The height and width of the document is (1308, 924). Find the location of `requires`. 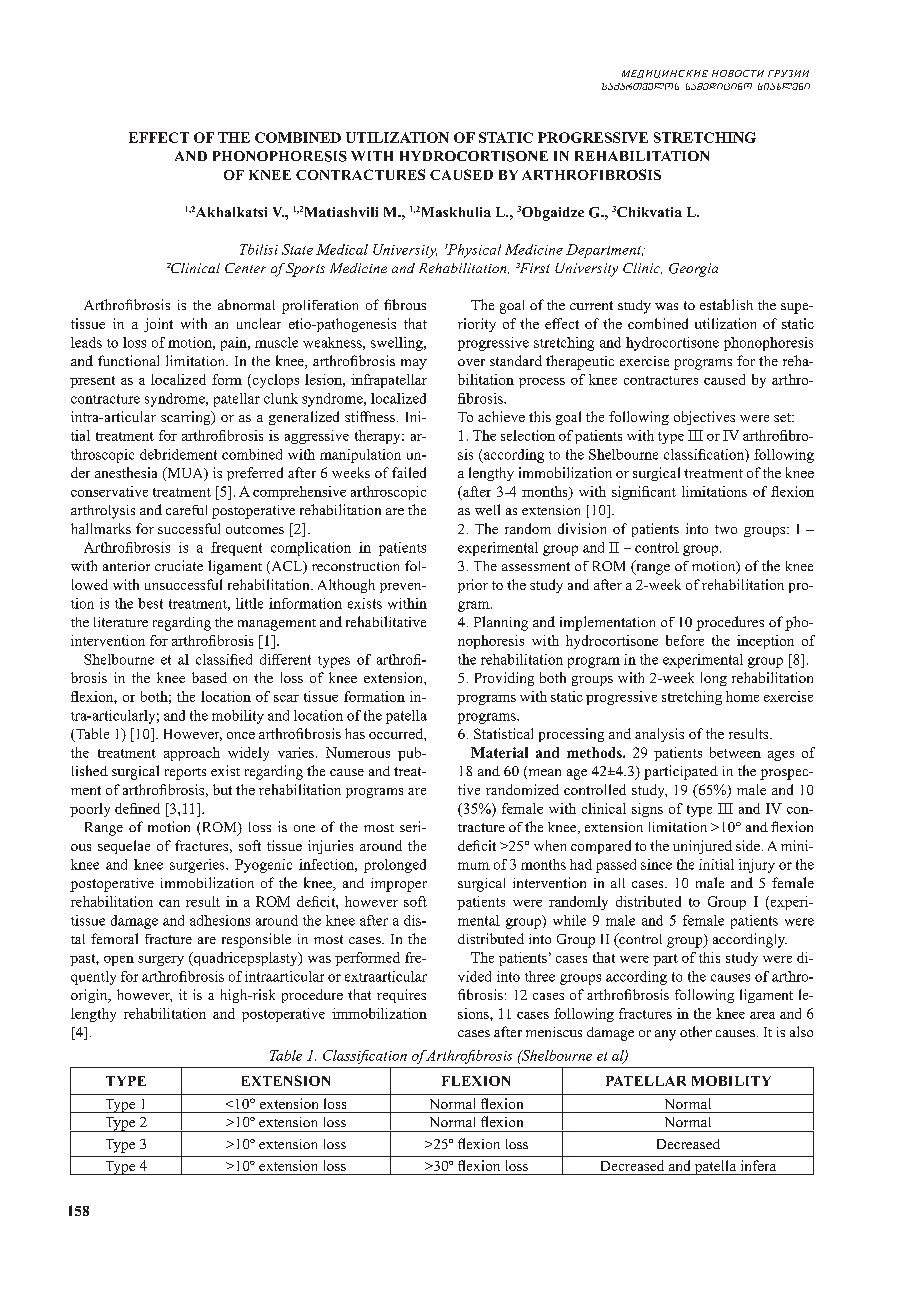

requires is located at coordinates (401, 996).
